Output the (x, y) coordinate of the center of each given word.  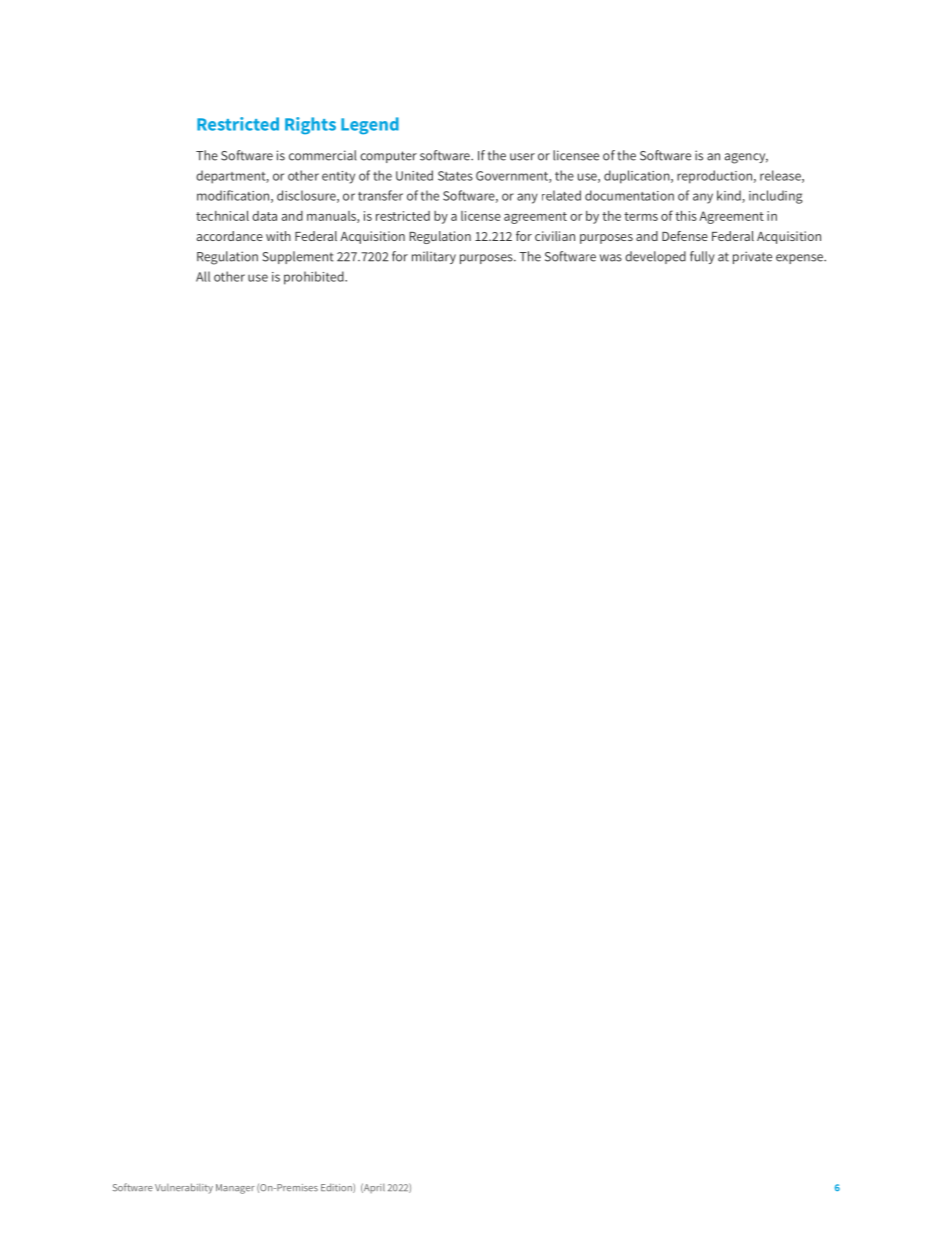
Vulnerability (184, 1188)
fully (702, 257)
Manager (235, 1189)
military (434, 257)
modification (233, 195)
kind (730, 196)
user (522, 157)
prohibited (315, 278)
